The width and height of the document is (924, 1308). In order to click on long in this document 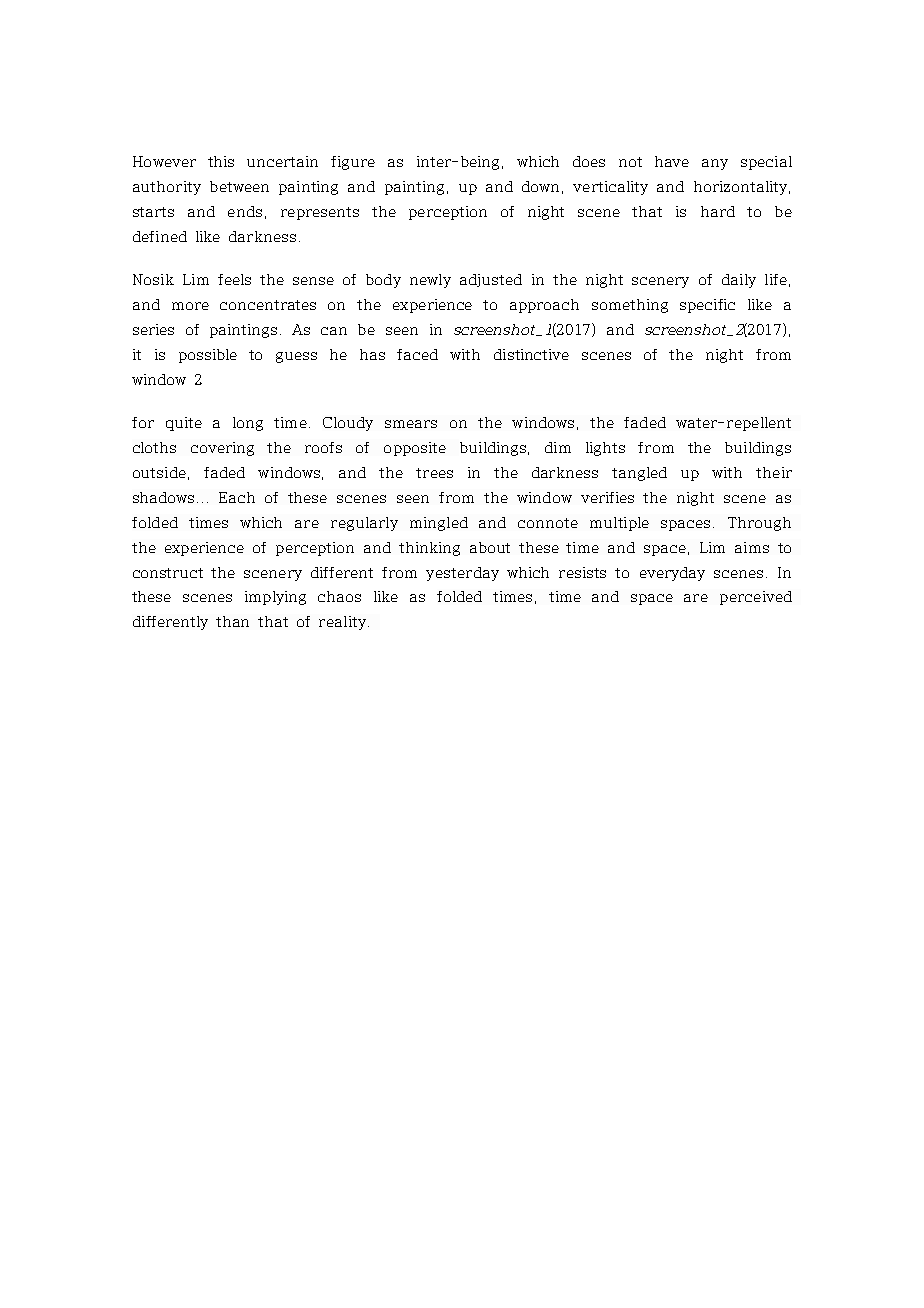, I will do `click(248, 424)`.
